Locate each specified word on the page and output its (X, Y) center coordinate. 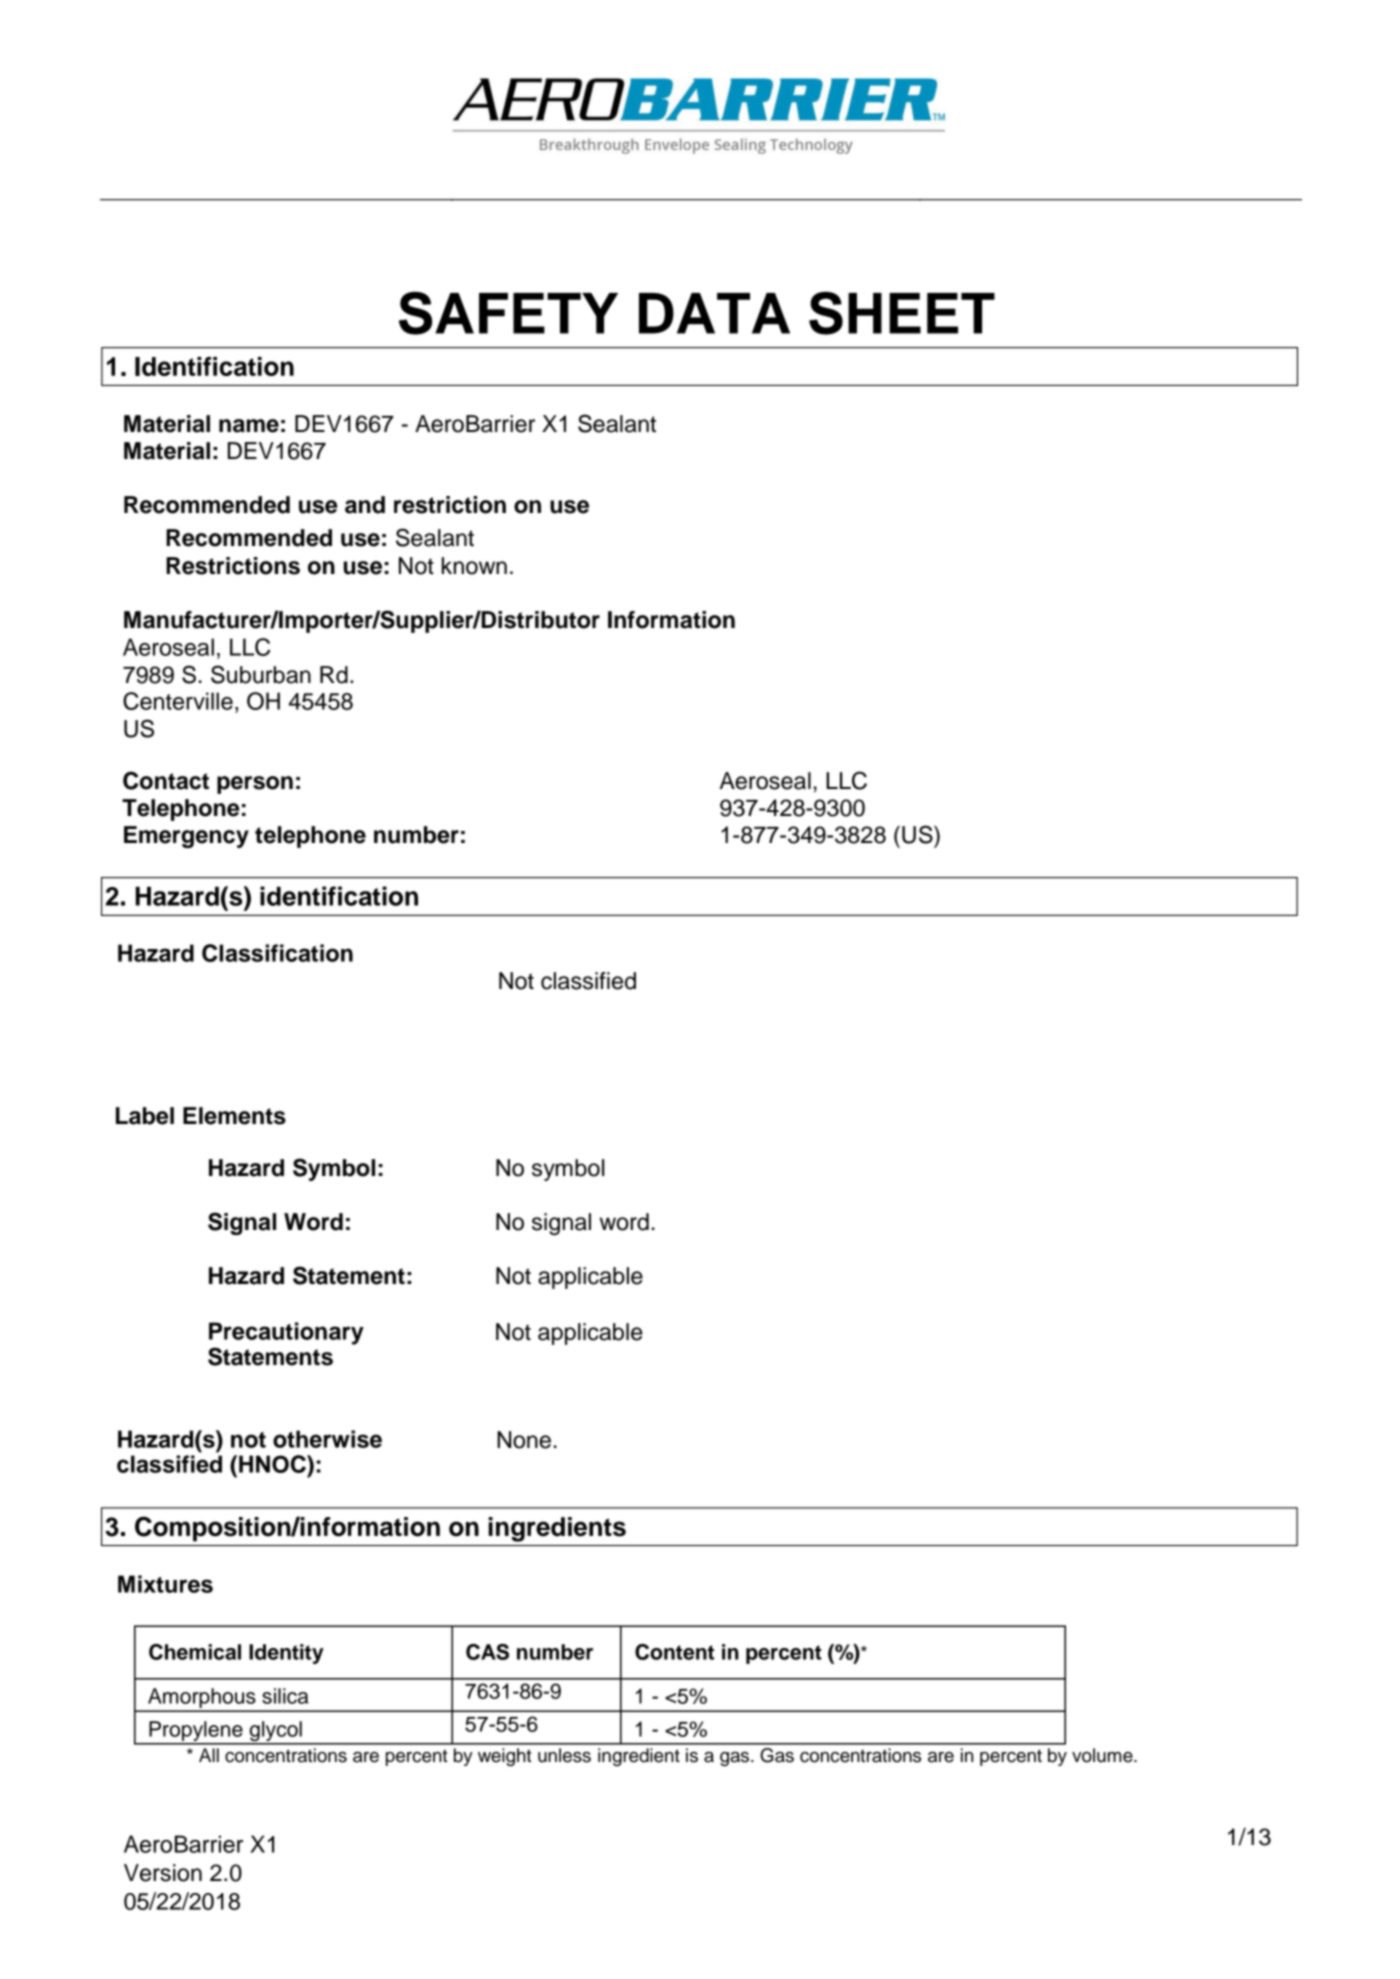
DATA (714, 313)
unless (564, 1755)
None (524, 1440)
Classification (277, 953)
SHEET (902, 313)
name (249, 426)
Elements (234, 1116)
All (209, 1755)
